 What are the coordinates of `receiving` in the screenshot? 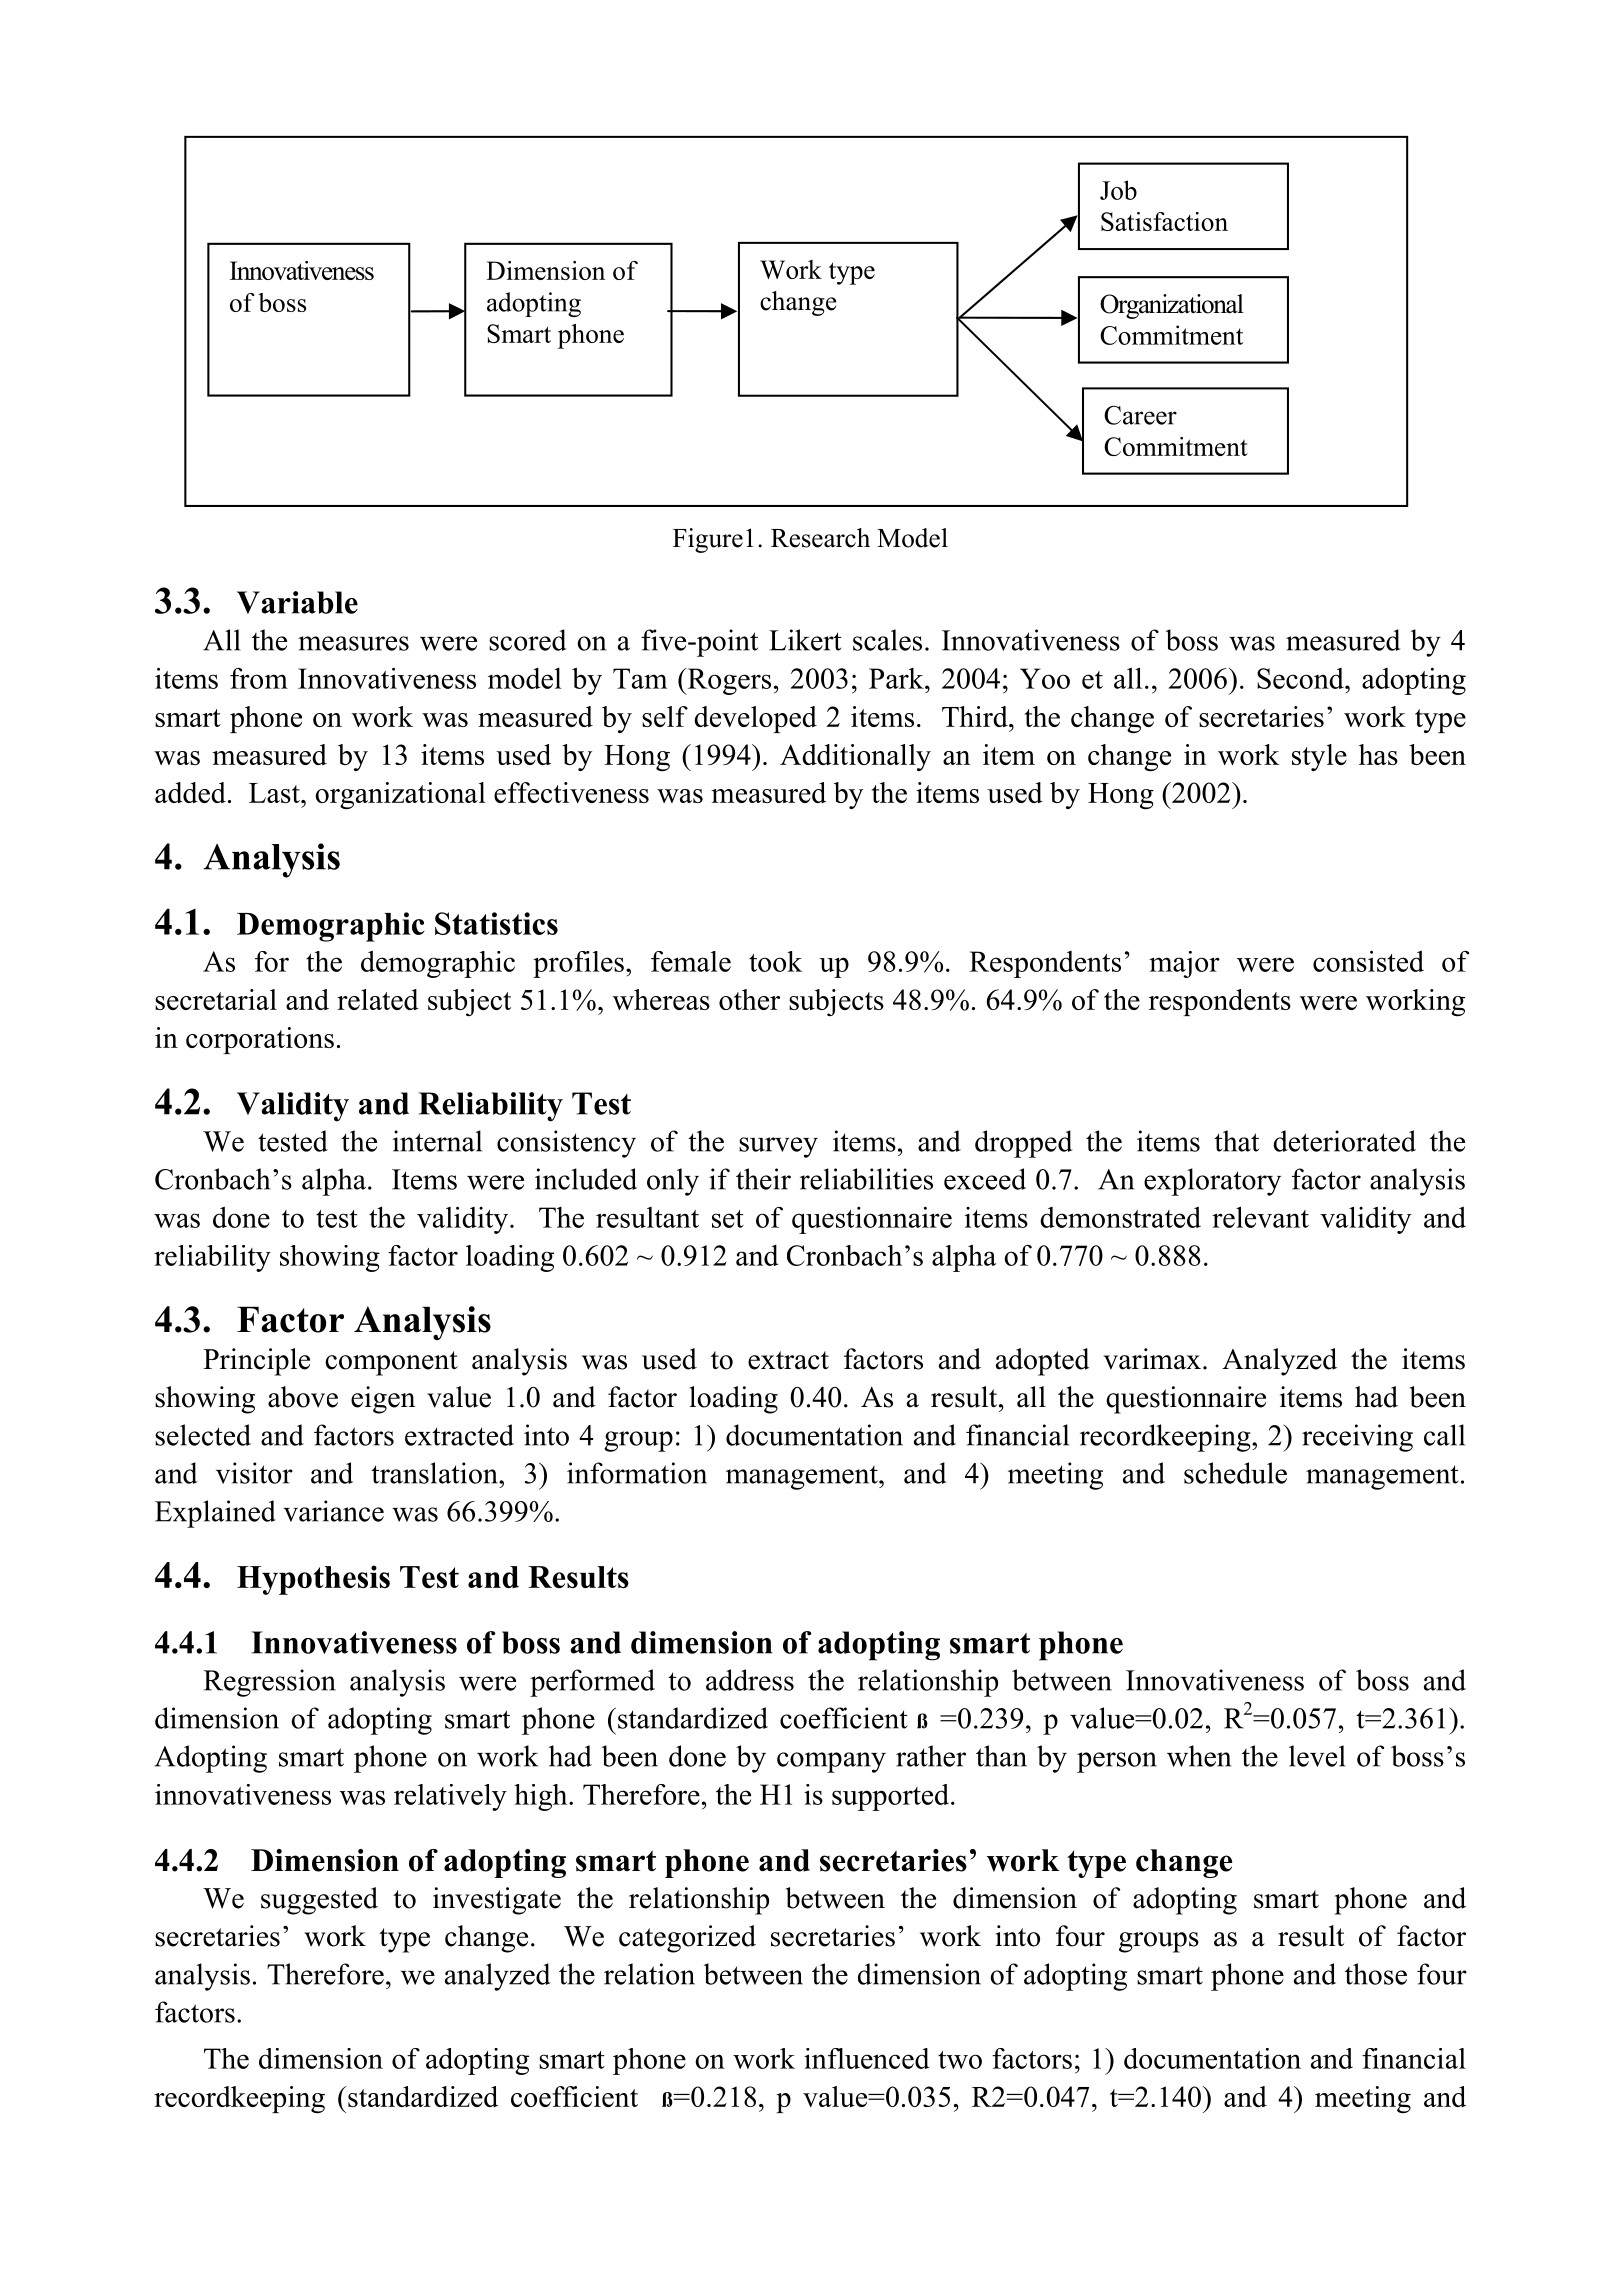 It's located at (1357, 1438).
